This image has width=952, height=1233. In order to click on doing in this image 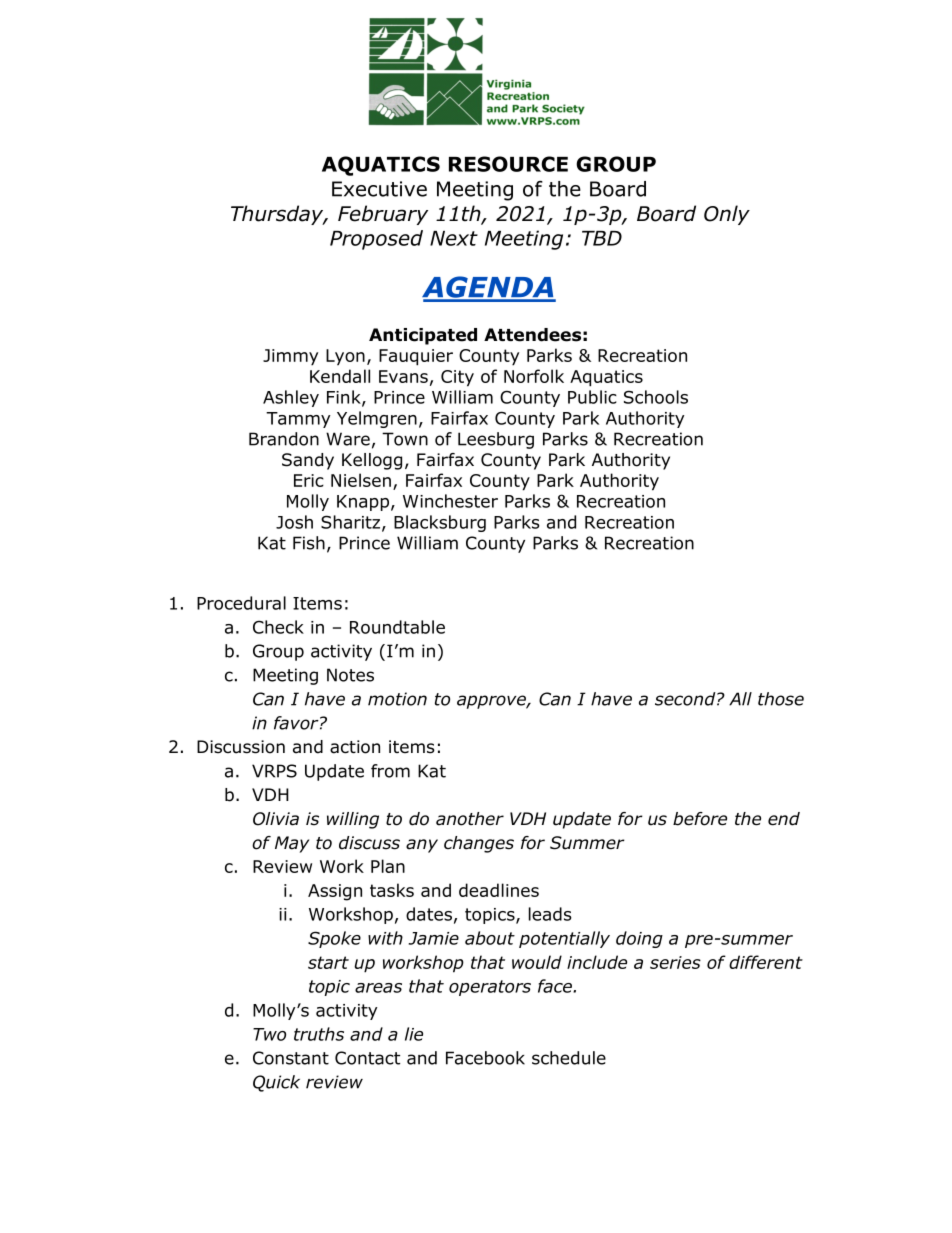, I will do `click(639, 939)`.
